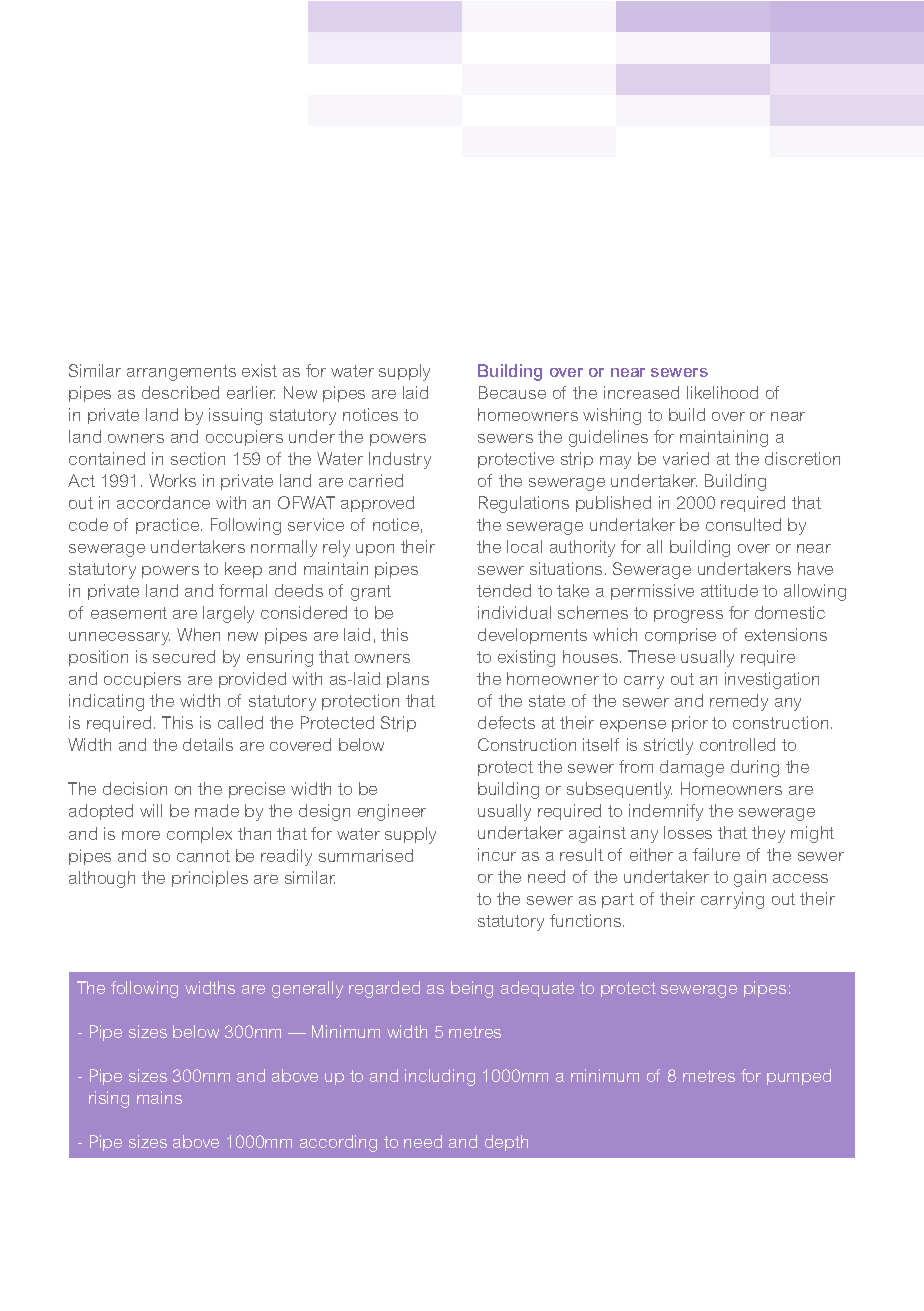  Describe the element at coordinates (504, 590) in the screenshot. I see `tended` at that location.
